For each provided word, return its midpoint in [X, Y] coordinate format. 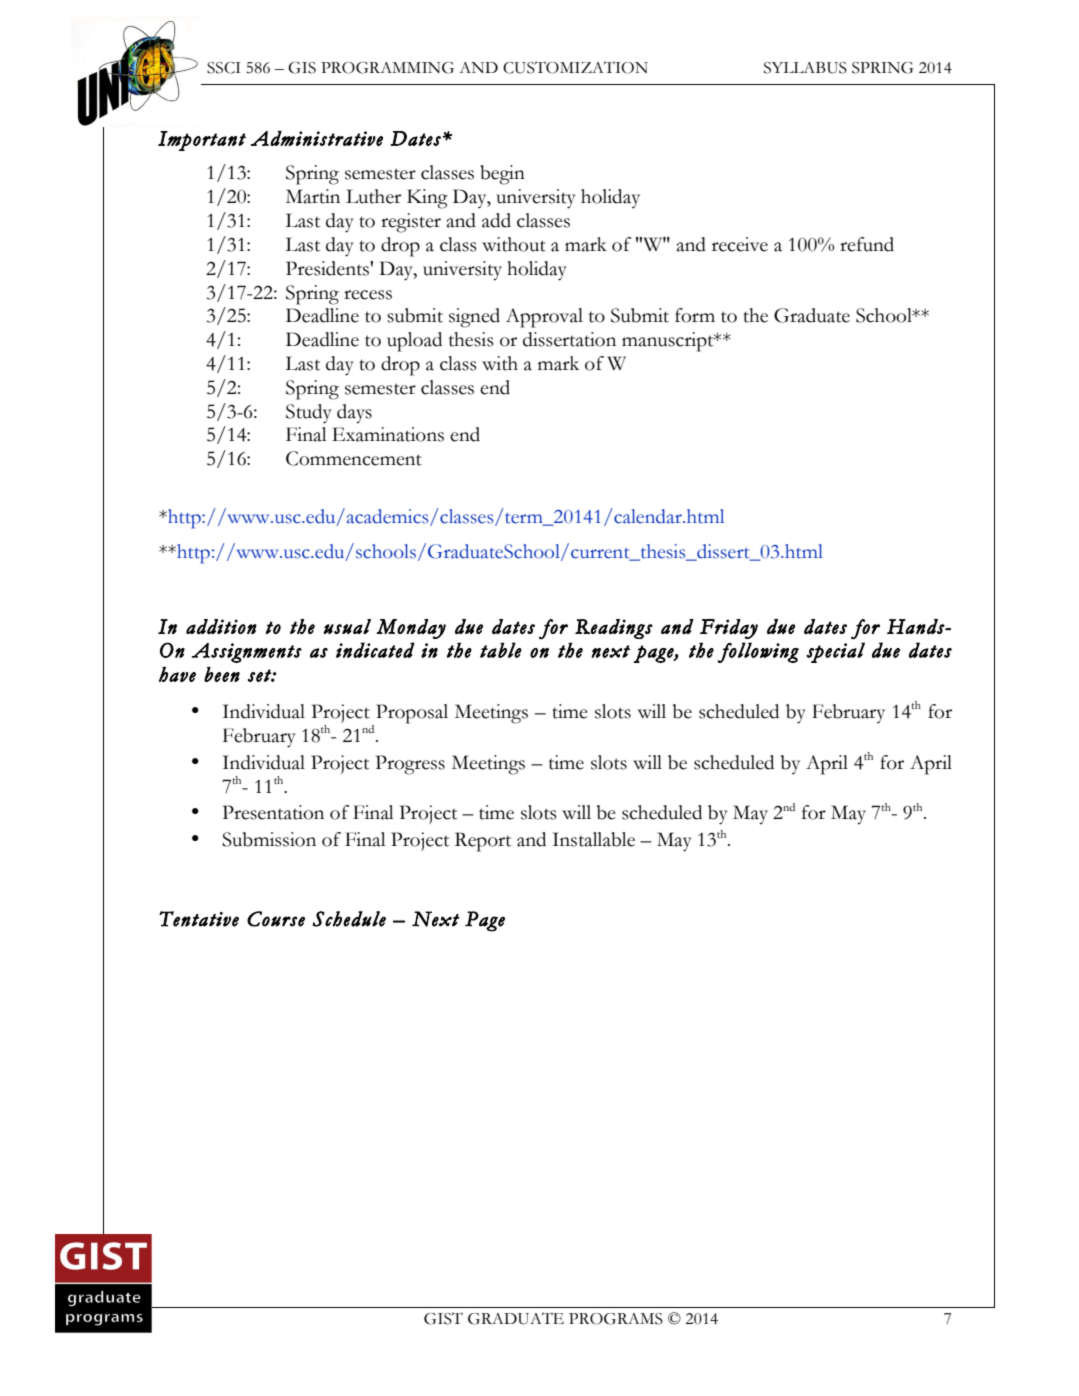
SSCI [224, 68]
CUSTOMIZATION [575, 67]
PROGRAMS [616, 1319]
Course [276, 919]
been [222, 674]
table [501, 650]
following [758, 652]
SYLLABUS [805, 68]
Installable [594, 839]
